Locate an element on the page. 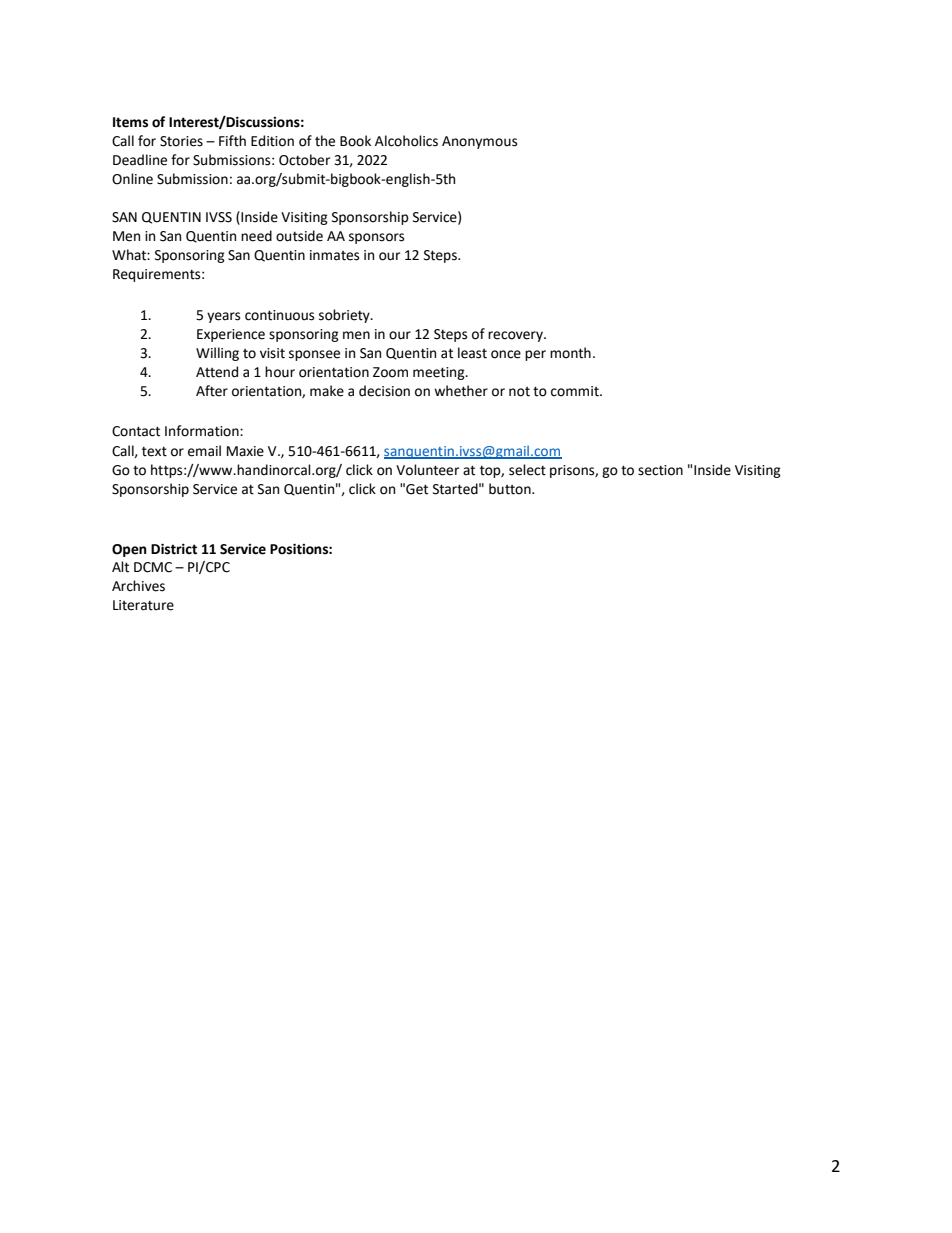 The height and width of the page is (1233, 952). Anonymous is located at coordinates (479, 142).
